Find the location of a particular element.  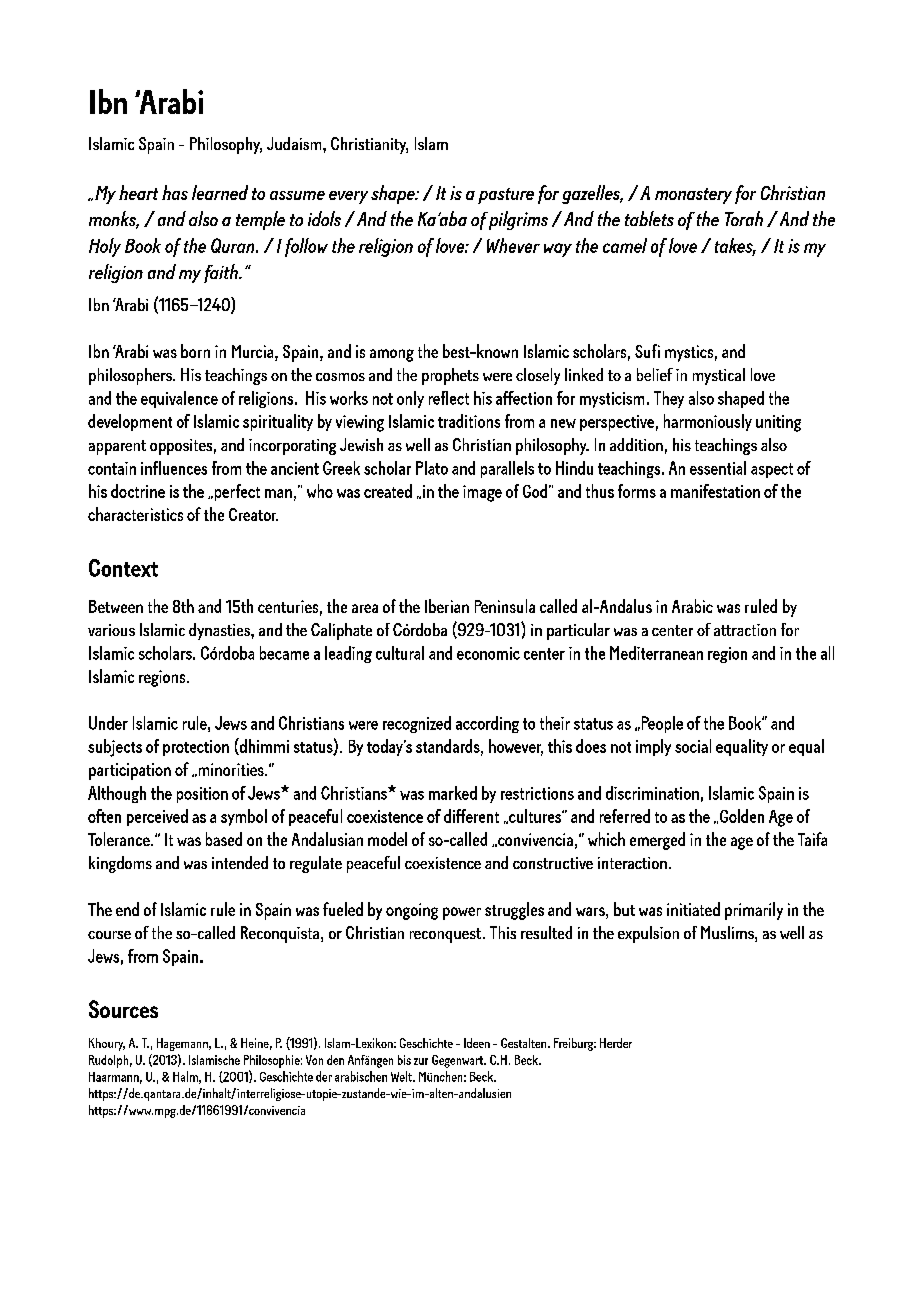

mystical is located at coordinates (719, 376).
